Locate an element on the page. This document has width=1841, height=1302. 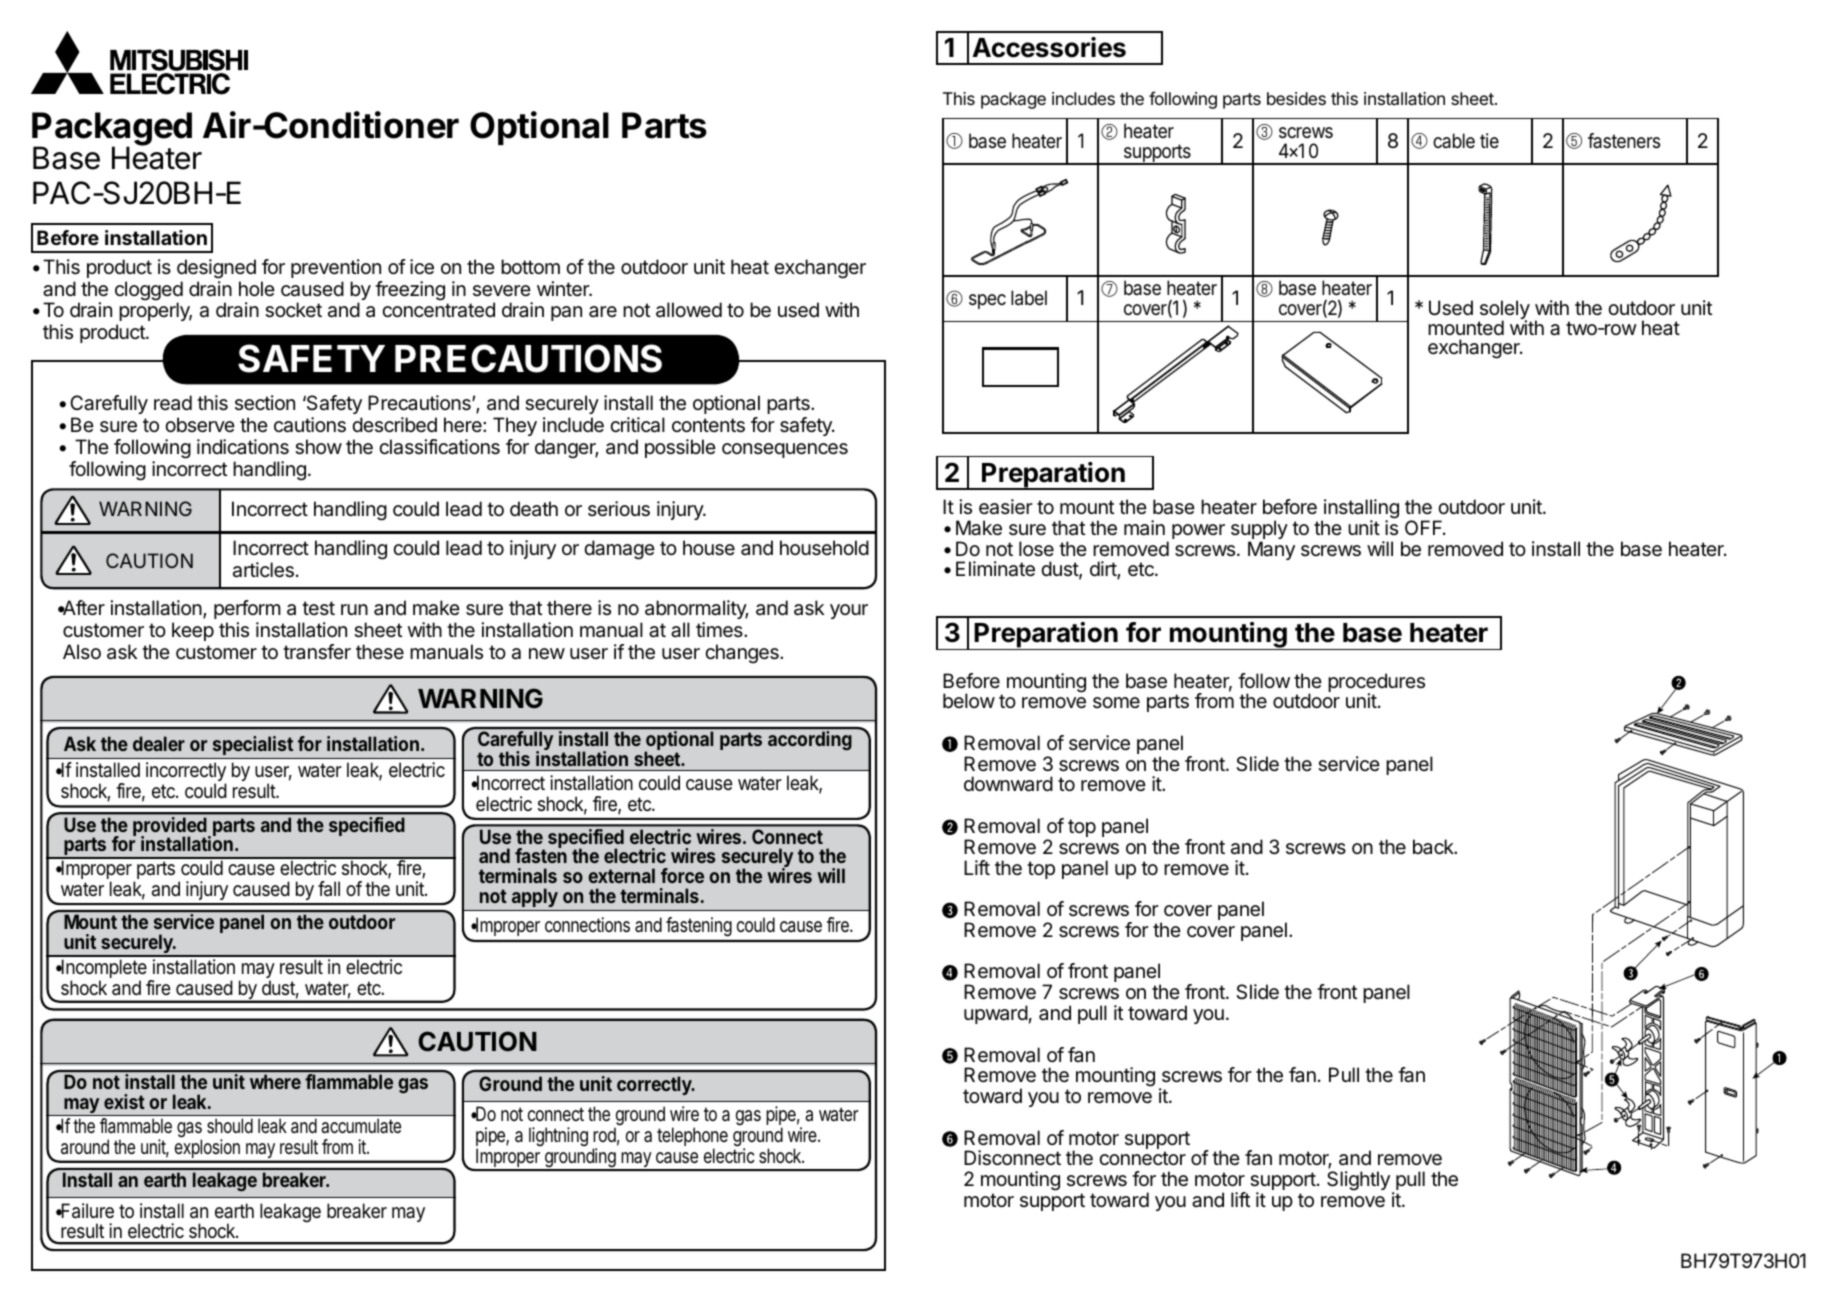
according is located at coordinates (810, 740).
